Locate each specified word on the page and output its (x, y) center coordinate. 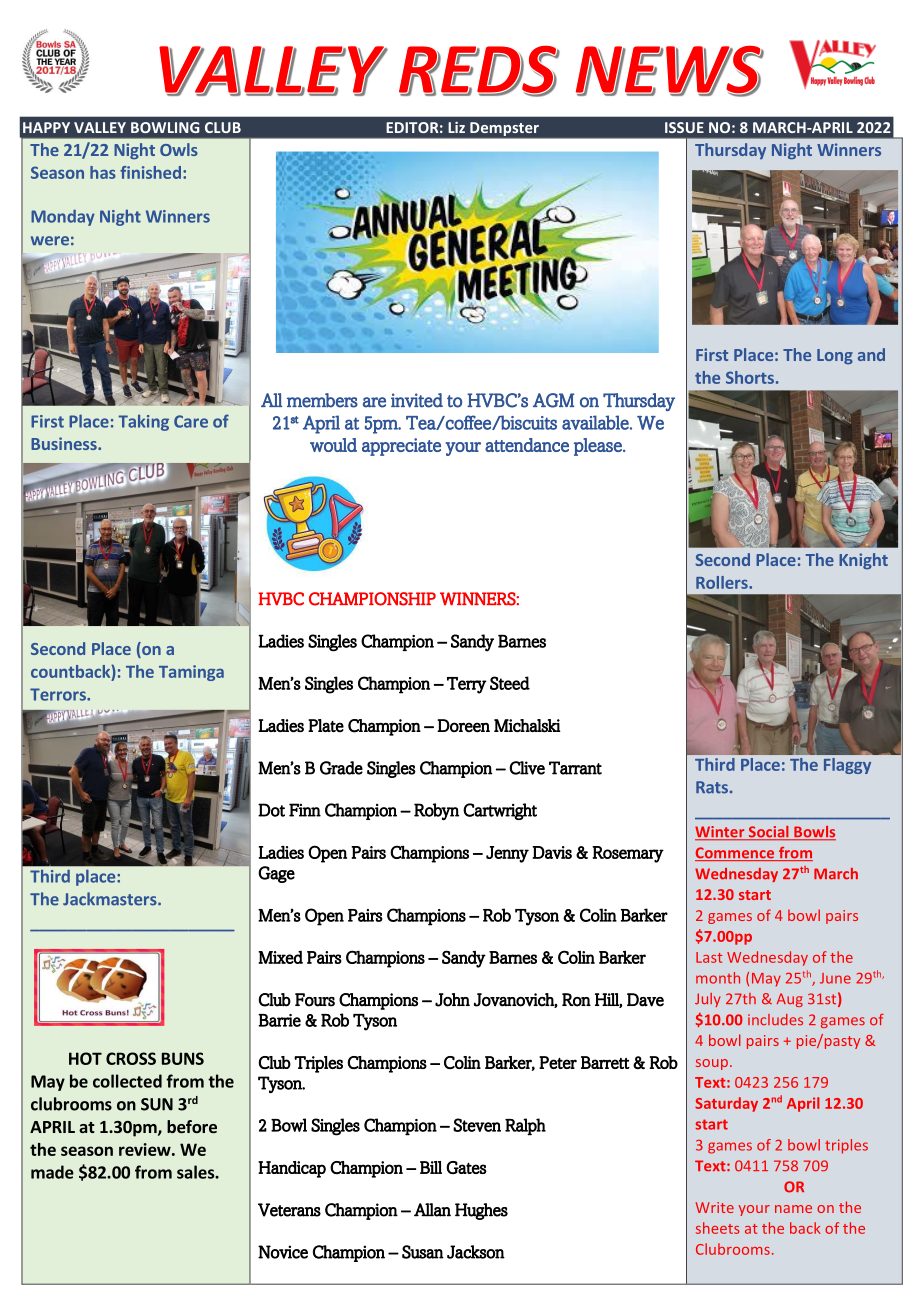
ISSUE (684, 127)
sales (196, 1172)
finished (150, 172)
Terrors (59, 694)
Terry (466, 685)
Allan (432, 1210)
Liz (456, 127)
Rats (712, 787)
